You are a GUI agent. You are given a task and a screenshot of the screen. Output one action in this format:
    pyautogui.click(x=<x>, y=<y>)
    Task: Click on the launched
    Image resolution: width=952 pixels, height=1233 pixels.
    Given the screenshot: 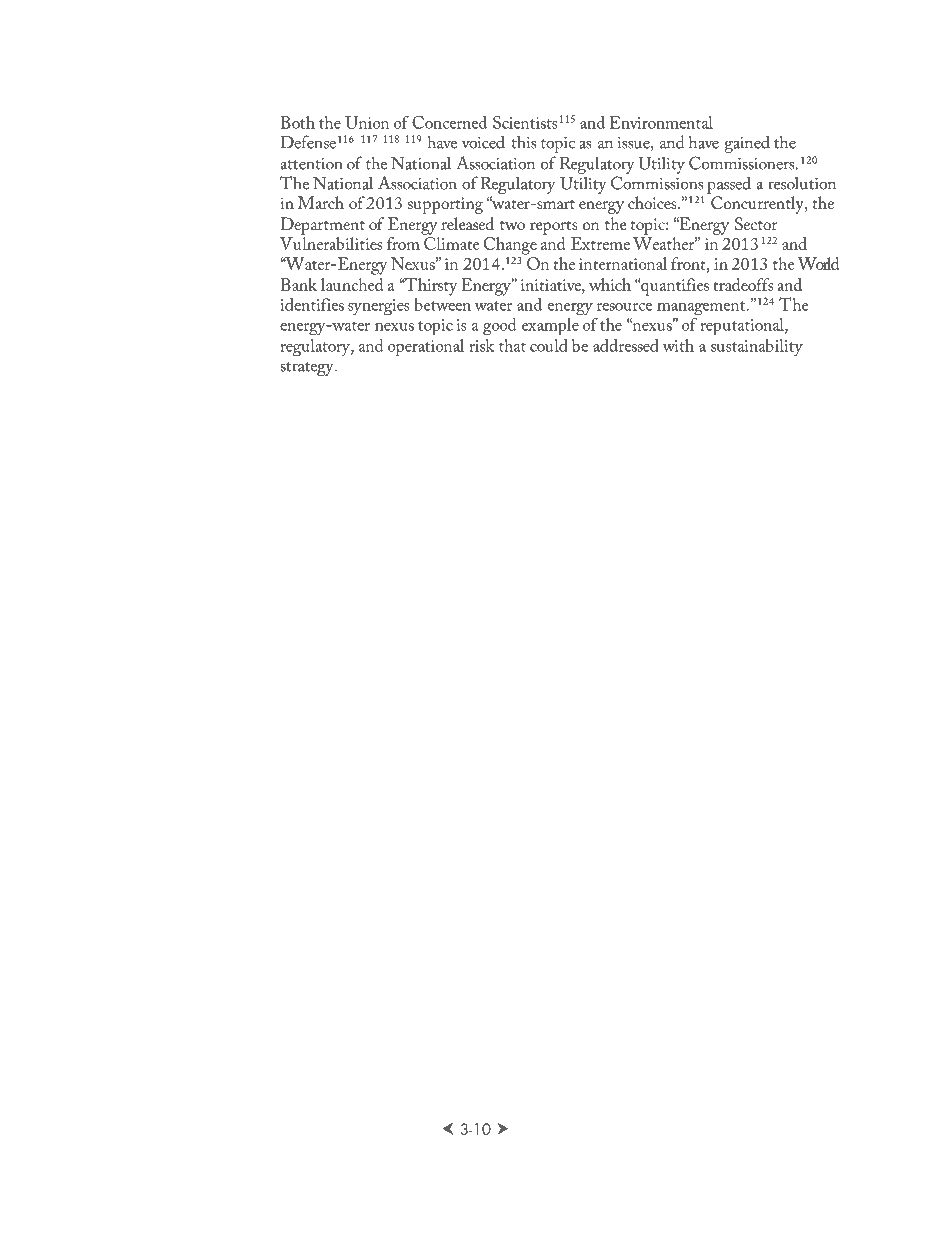 What is the action you would take?
    pyautogui.click(x=352, y=284)
